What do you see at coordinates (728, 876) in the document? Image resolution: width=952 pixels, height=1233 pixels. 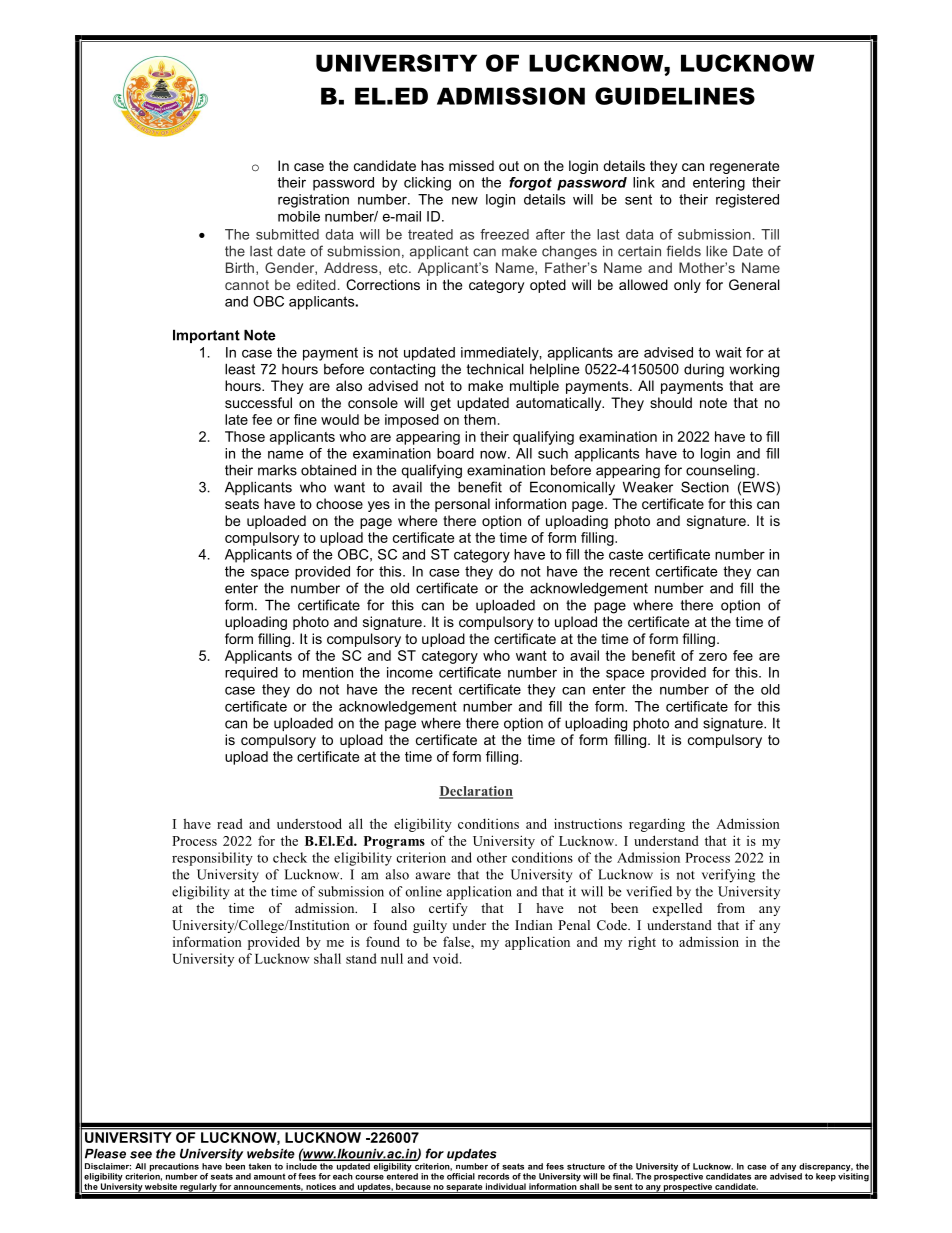 I see `verifying` at bounding box center [728, 876].
